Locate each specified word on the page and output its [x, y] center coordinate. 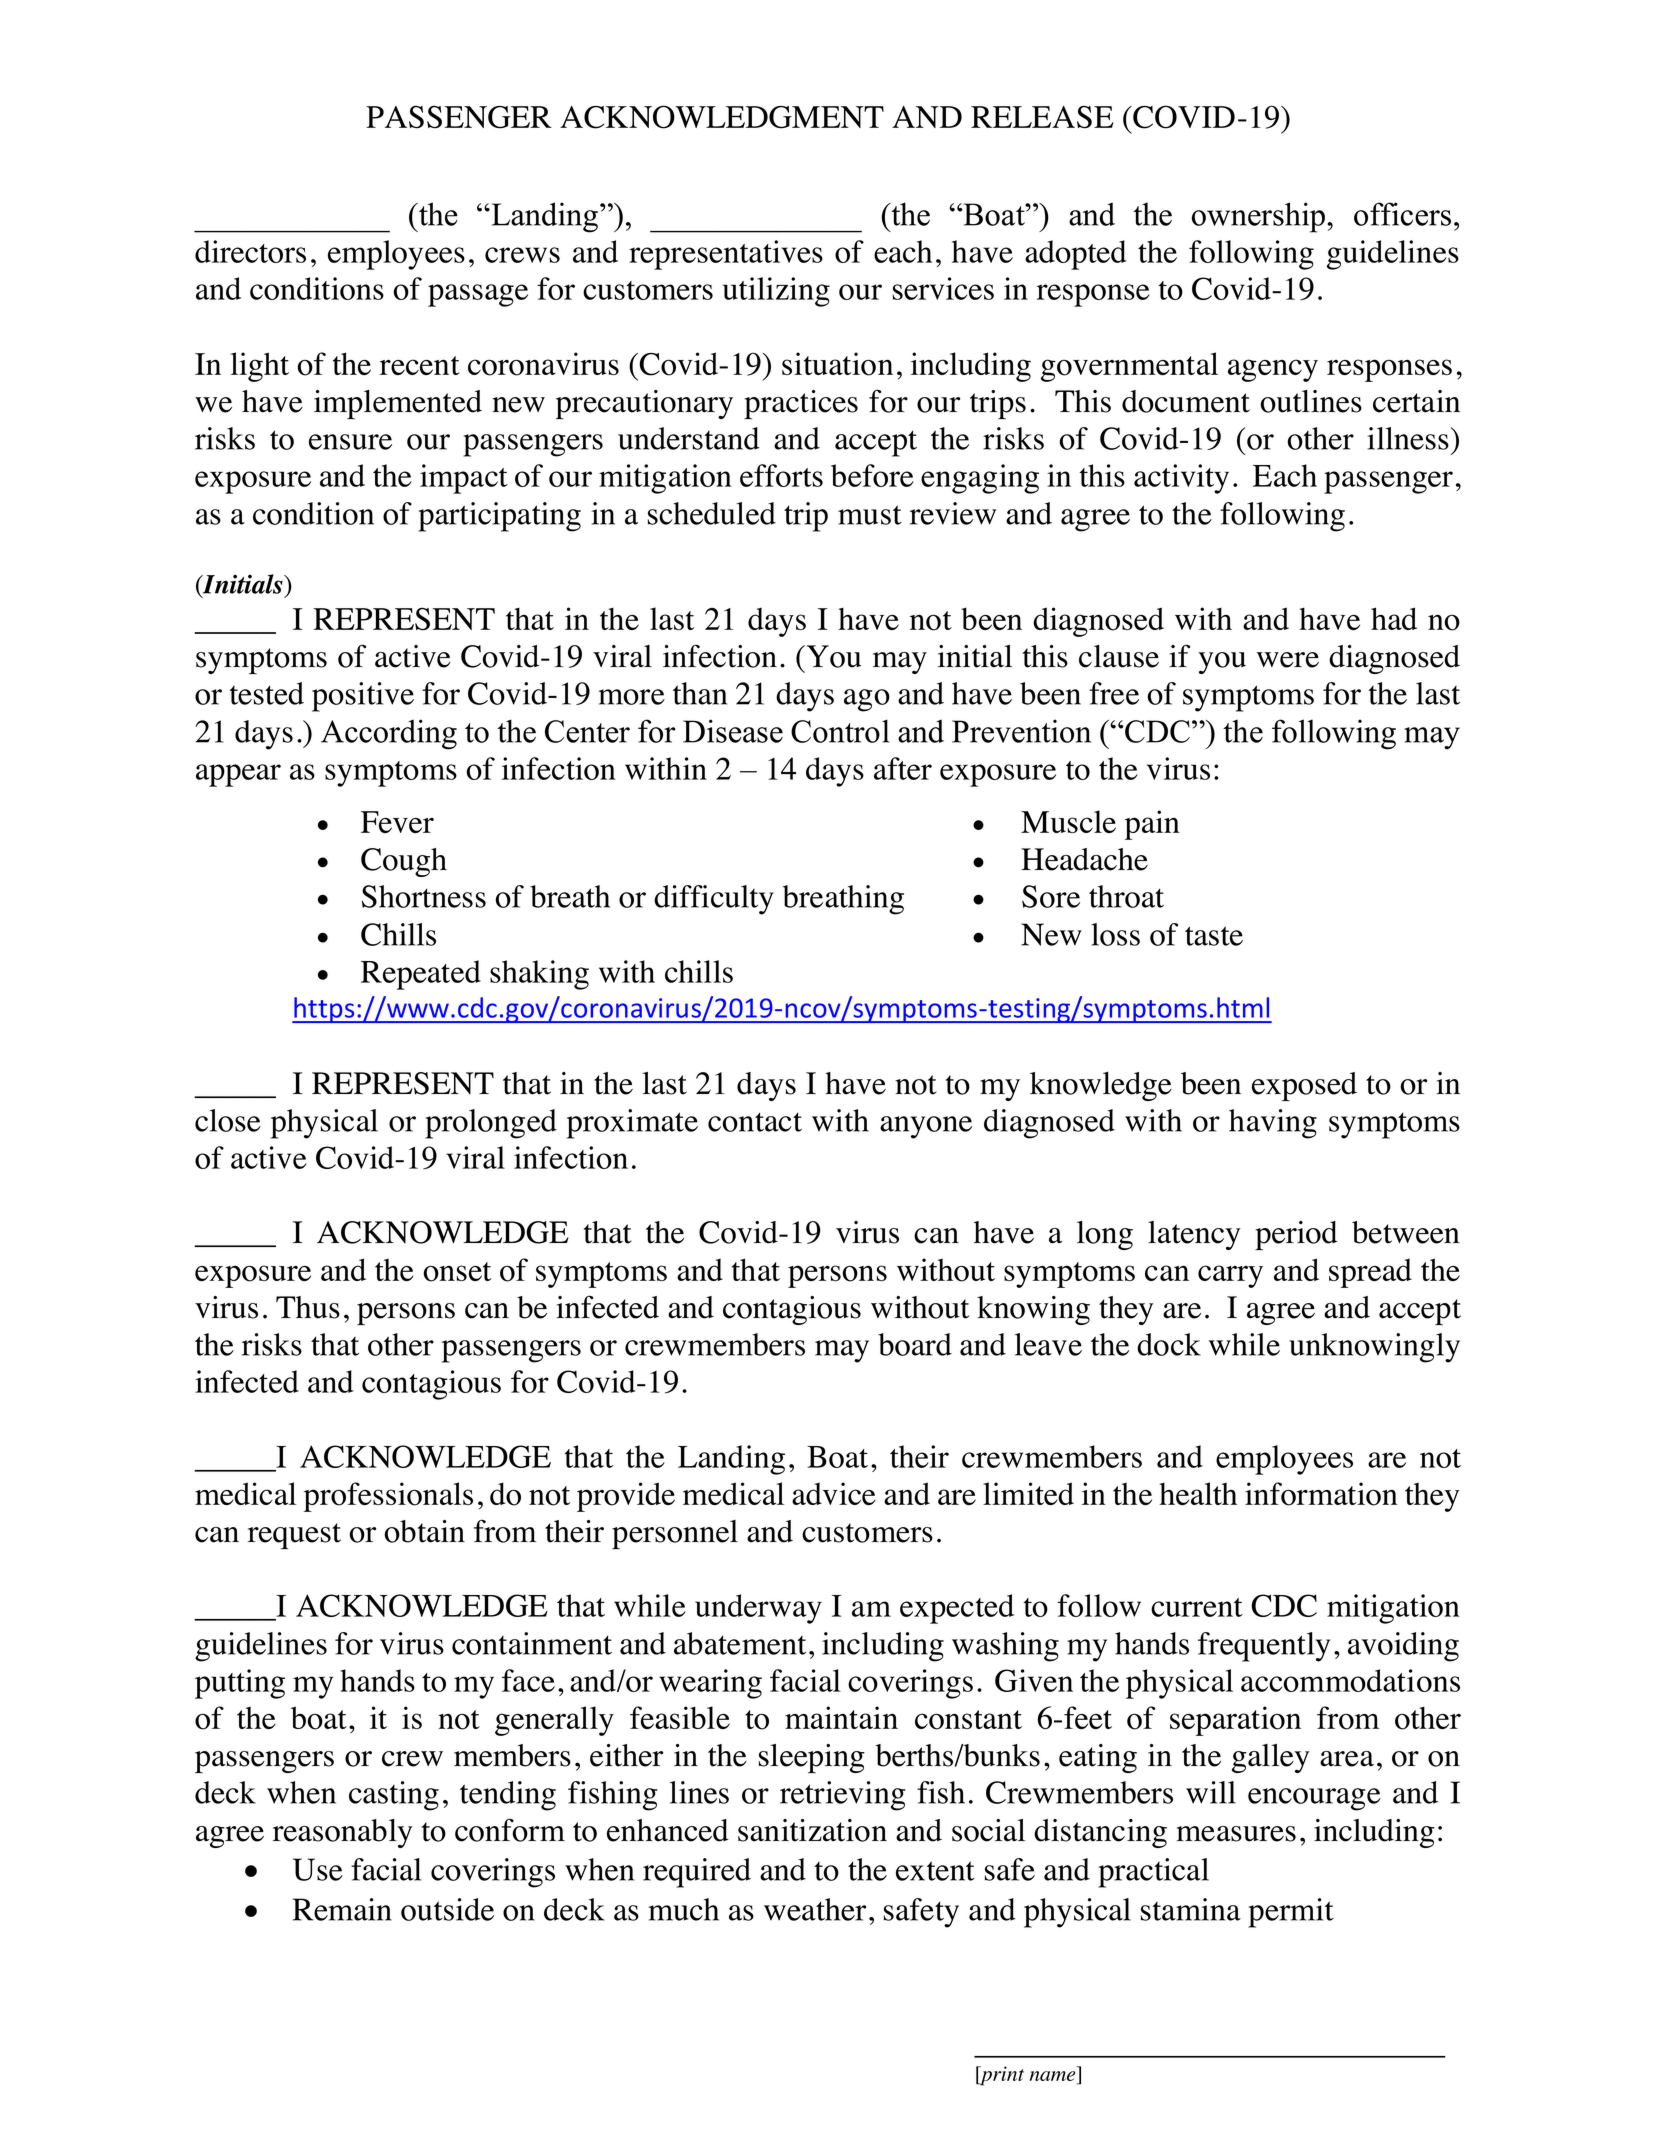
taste [1214, 936]
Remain [342, 1909]
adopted [1076, 255]
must [870, 515]
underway [758, 1609]
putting [240, 1684]
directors [250, 251]
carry [1230, 1276]
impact [464, 479]
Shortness [424, 896]
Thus [308, 1307]
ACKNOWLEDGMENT [722, 117]
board [915, 1344]
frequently [1264, 1647]
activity [1181, 479]
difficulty [714, 900]
